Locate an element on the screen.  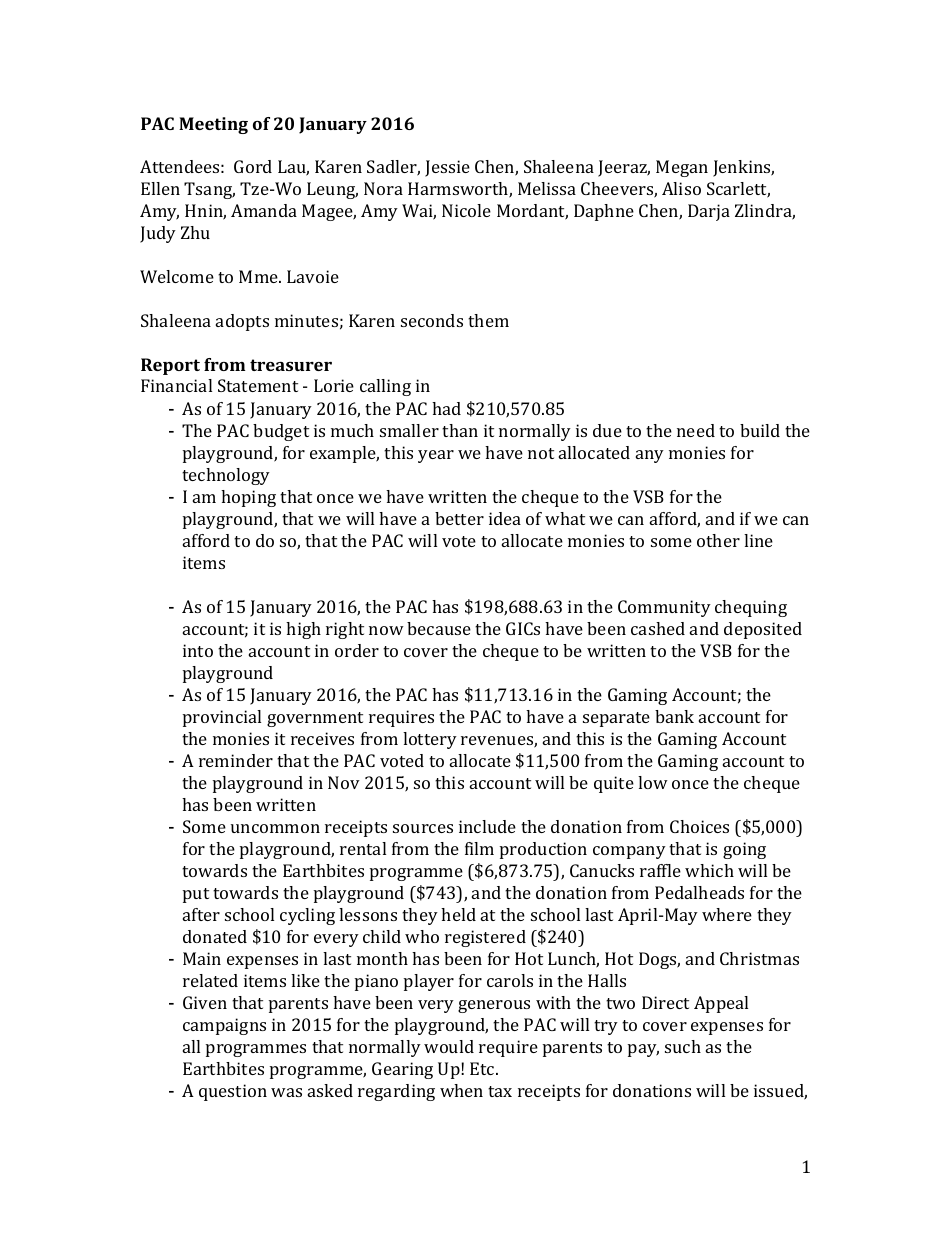
question is located at coordinates (233, 1092).
